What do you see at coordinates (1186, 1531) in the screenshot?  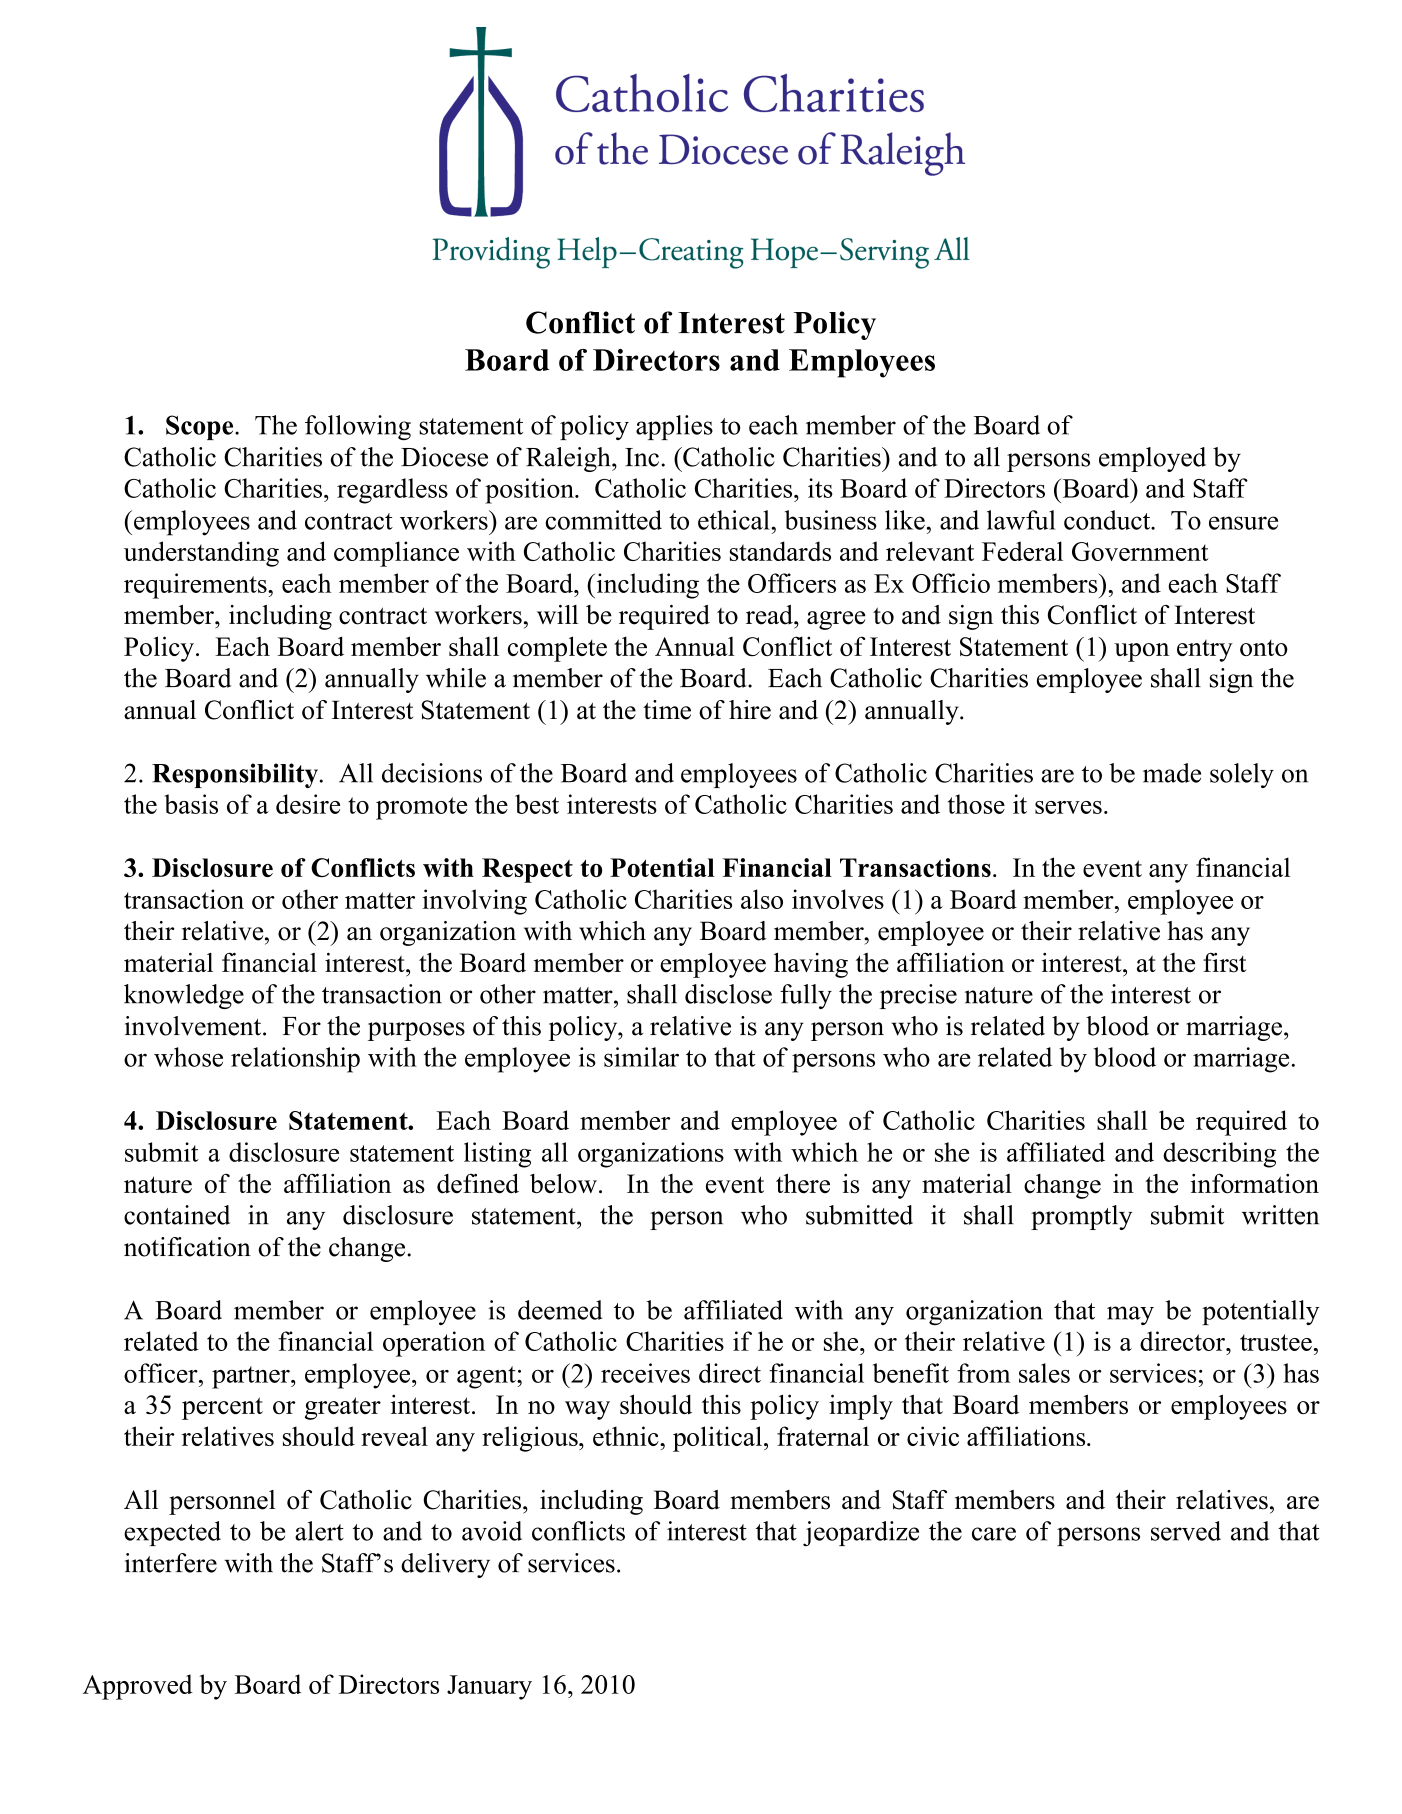 I see `served` at bounding box center [1186, 1531].
